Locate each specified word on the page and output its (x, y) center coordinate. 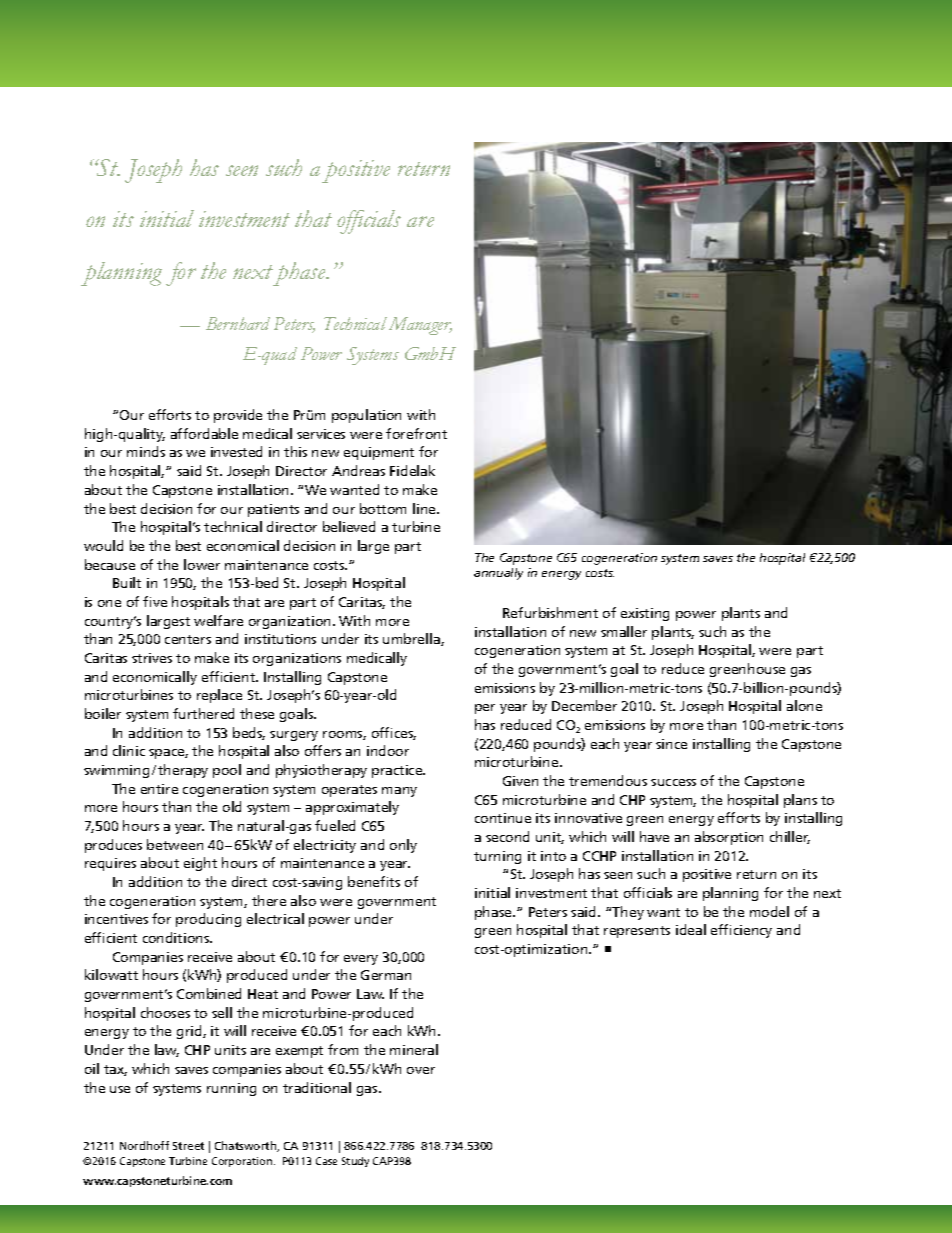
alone (804, 705)
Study (355, 1162)
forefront (416, 433)
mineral (414, 1049)
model (769, 911)
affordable (204, 433)
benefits (374, 881)
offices (394, 733)
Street (188, 1146)
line (425, 508)
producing (208, 920)
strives (152, 658)
